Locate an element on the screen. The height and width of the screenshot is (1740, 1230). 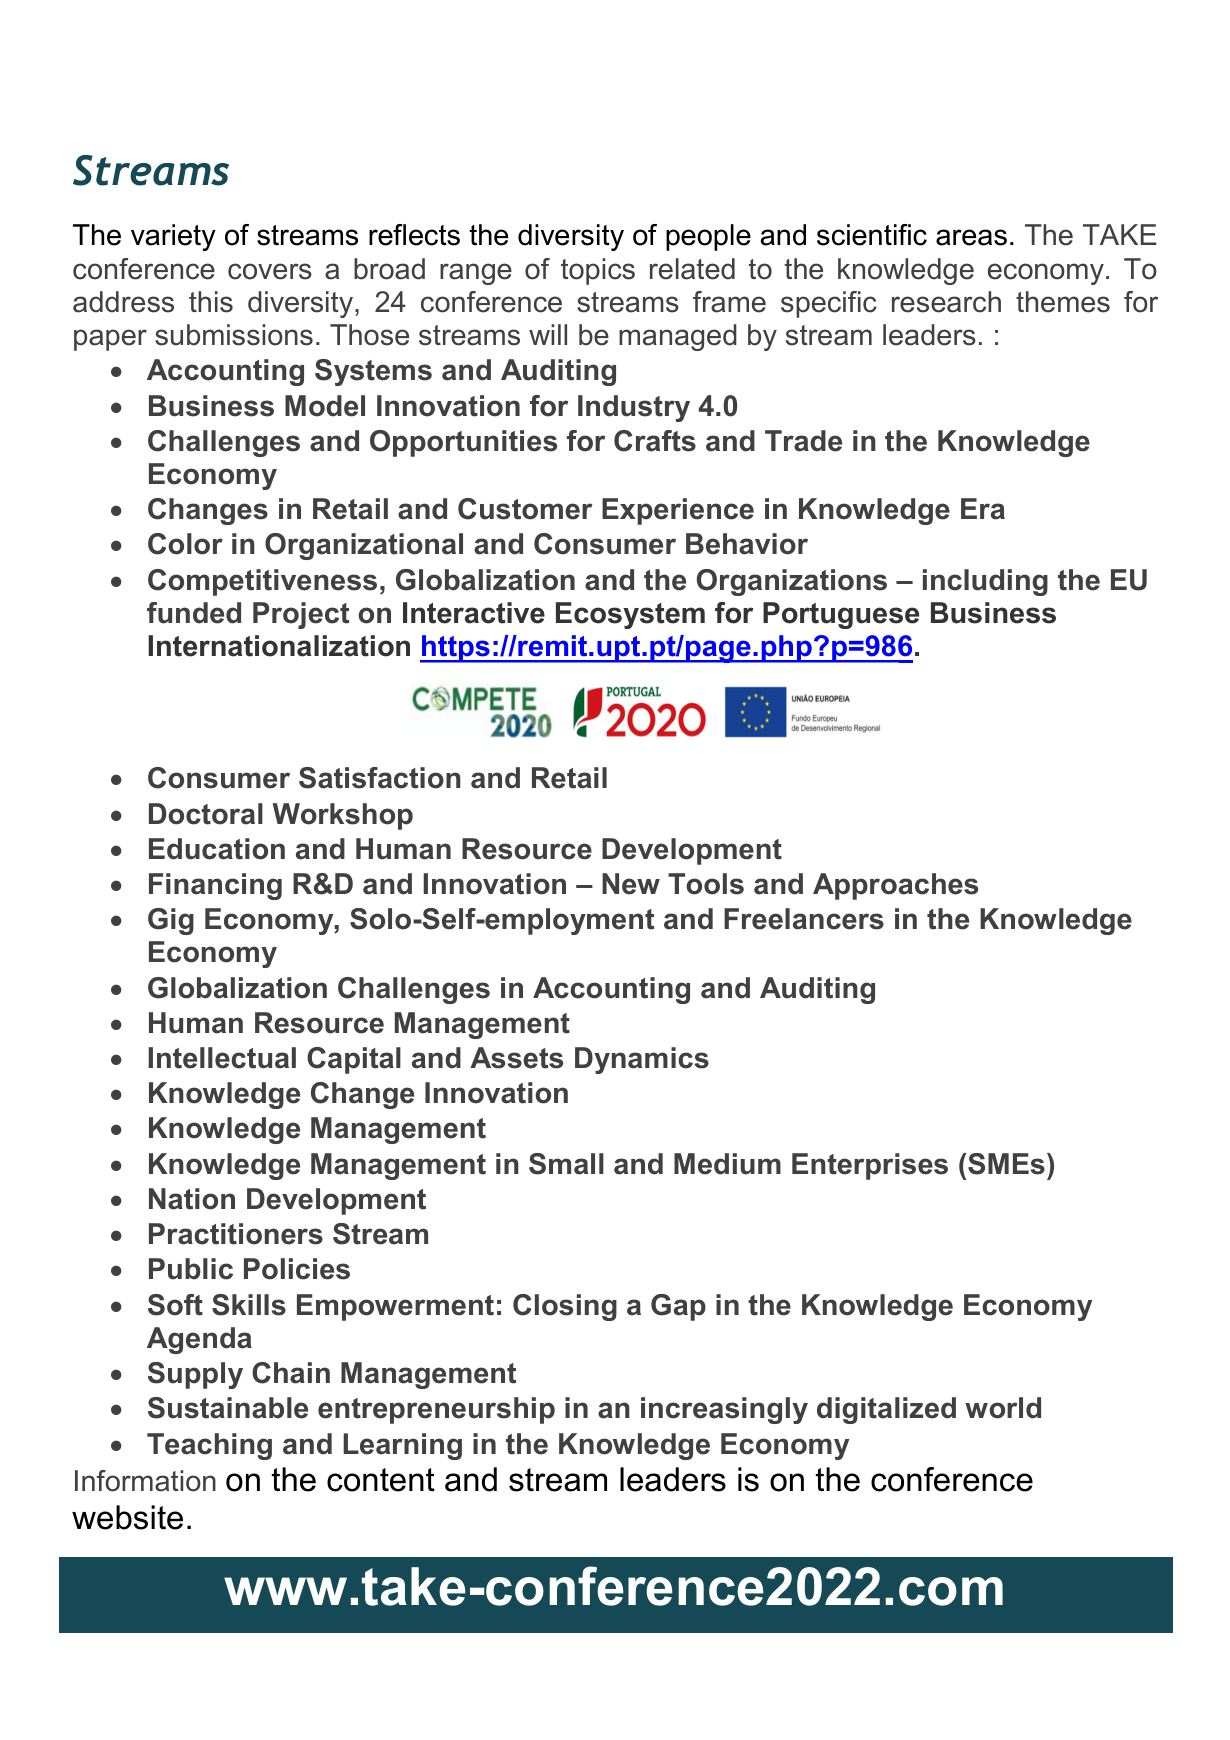
Enterprises is located at coordinates (870, 1166).
